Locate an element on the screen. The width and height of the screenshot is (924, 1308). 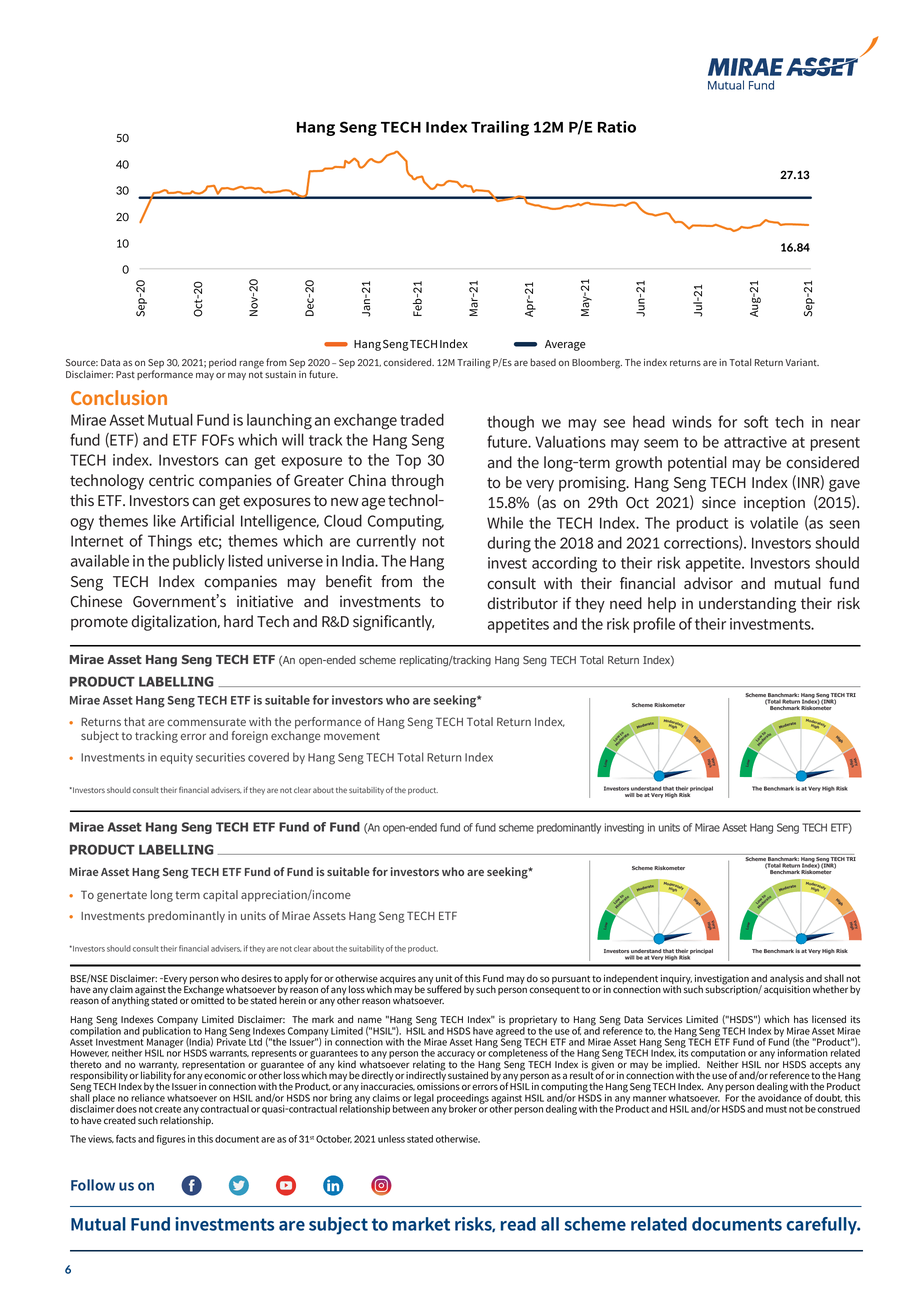
significantly is located at coordinates (393, 623).
